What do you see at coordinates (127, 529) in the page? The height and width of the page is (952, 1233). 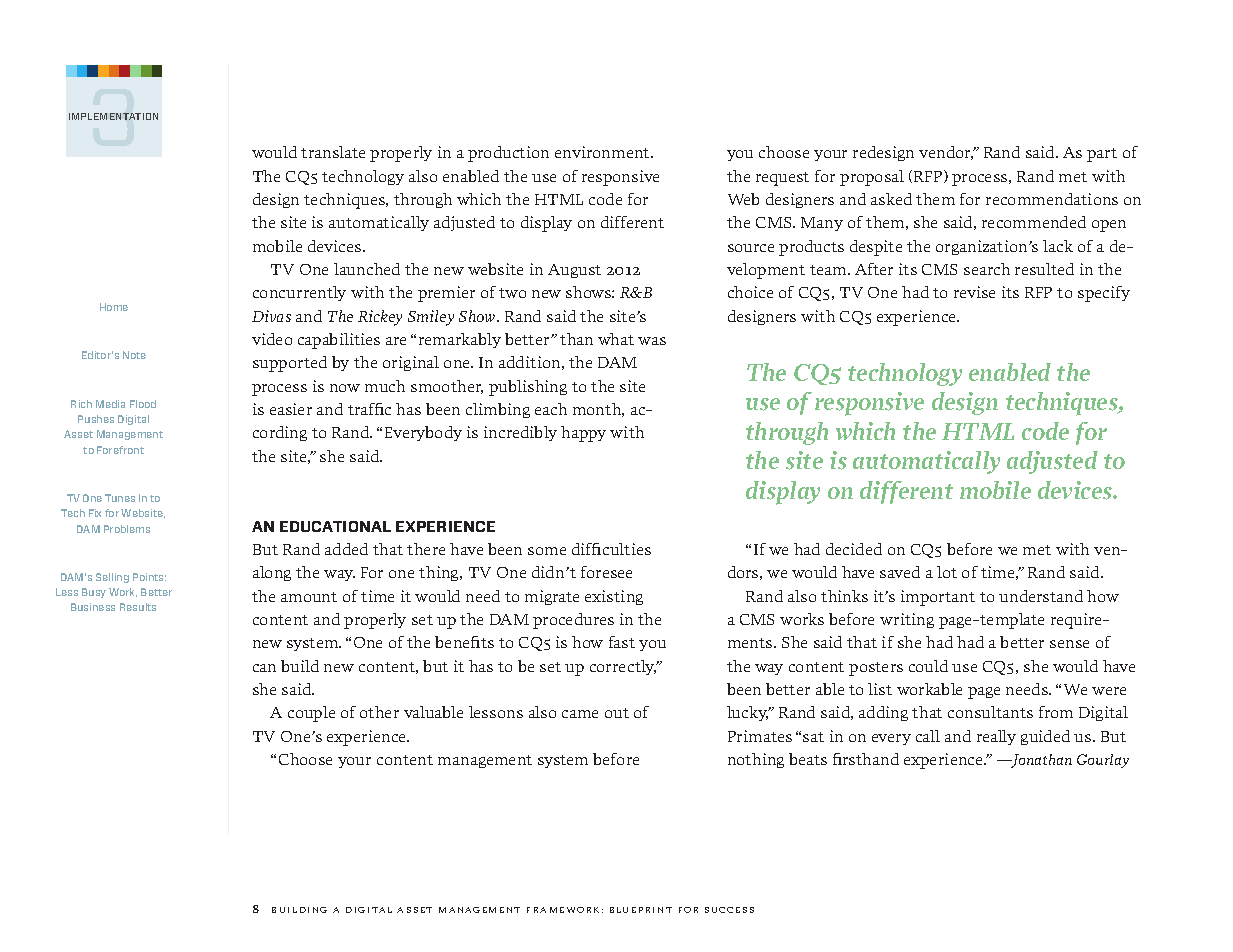 I see `Problems` at bounding box center [127, 529].
